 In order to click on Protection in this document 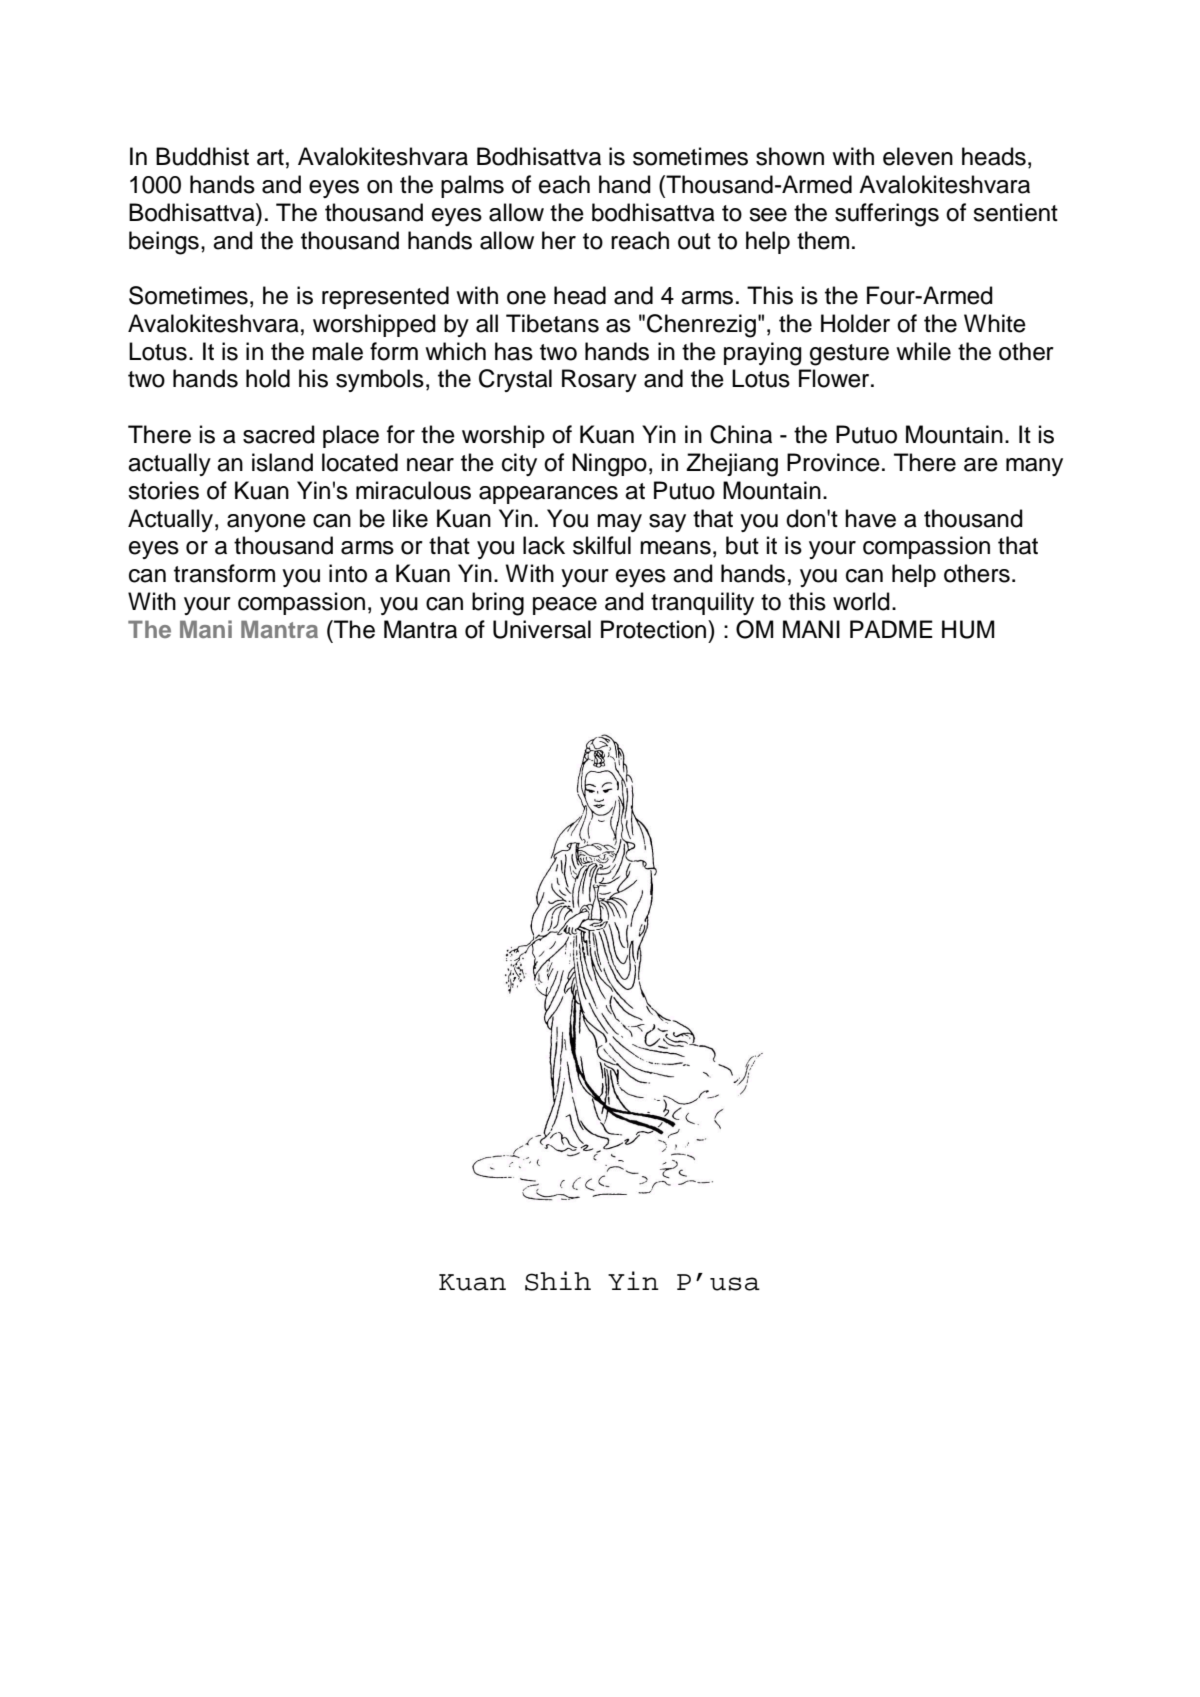, I will do `click(653, 629)`.
